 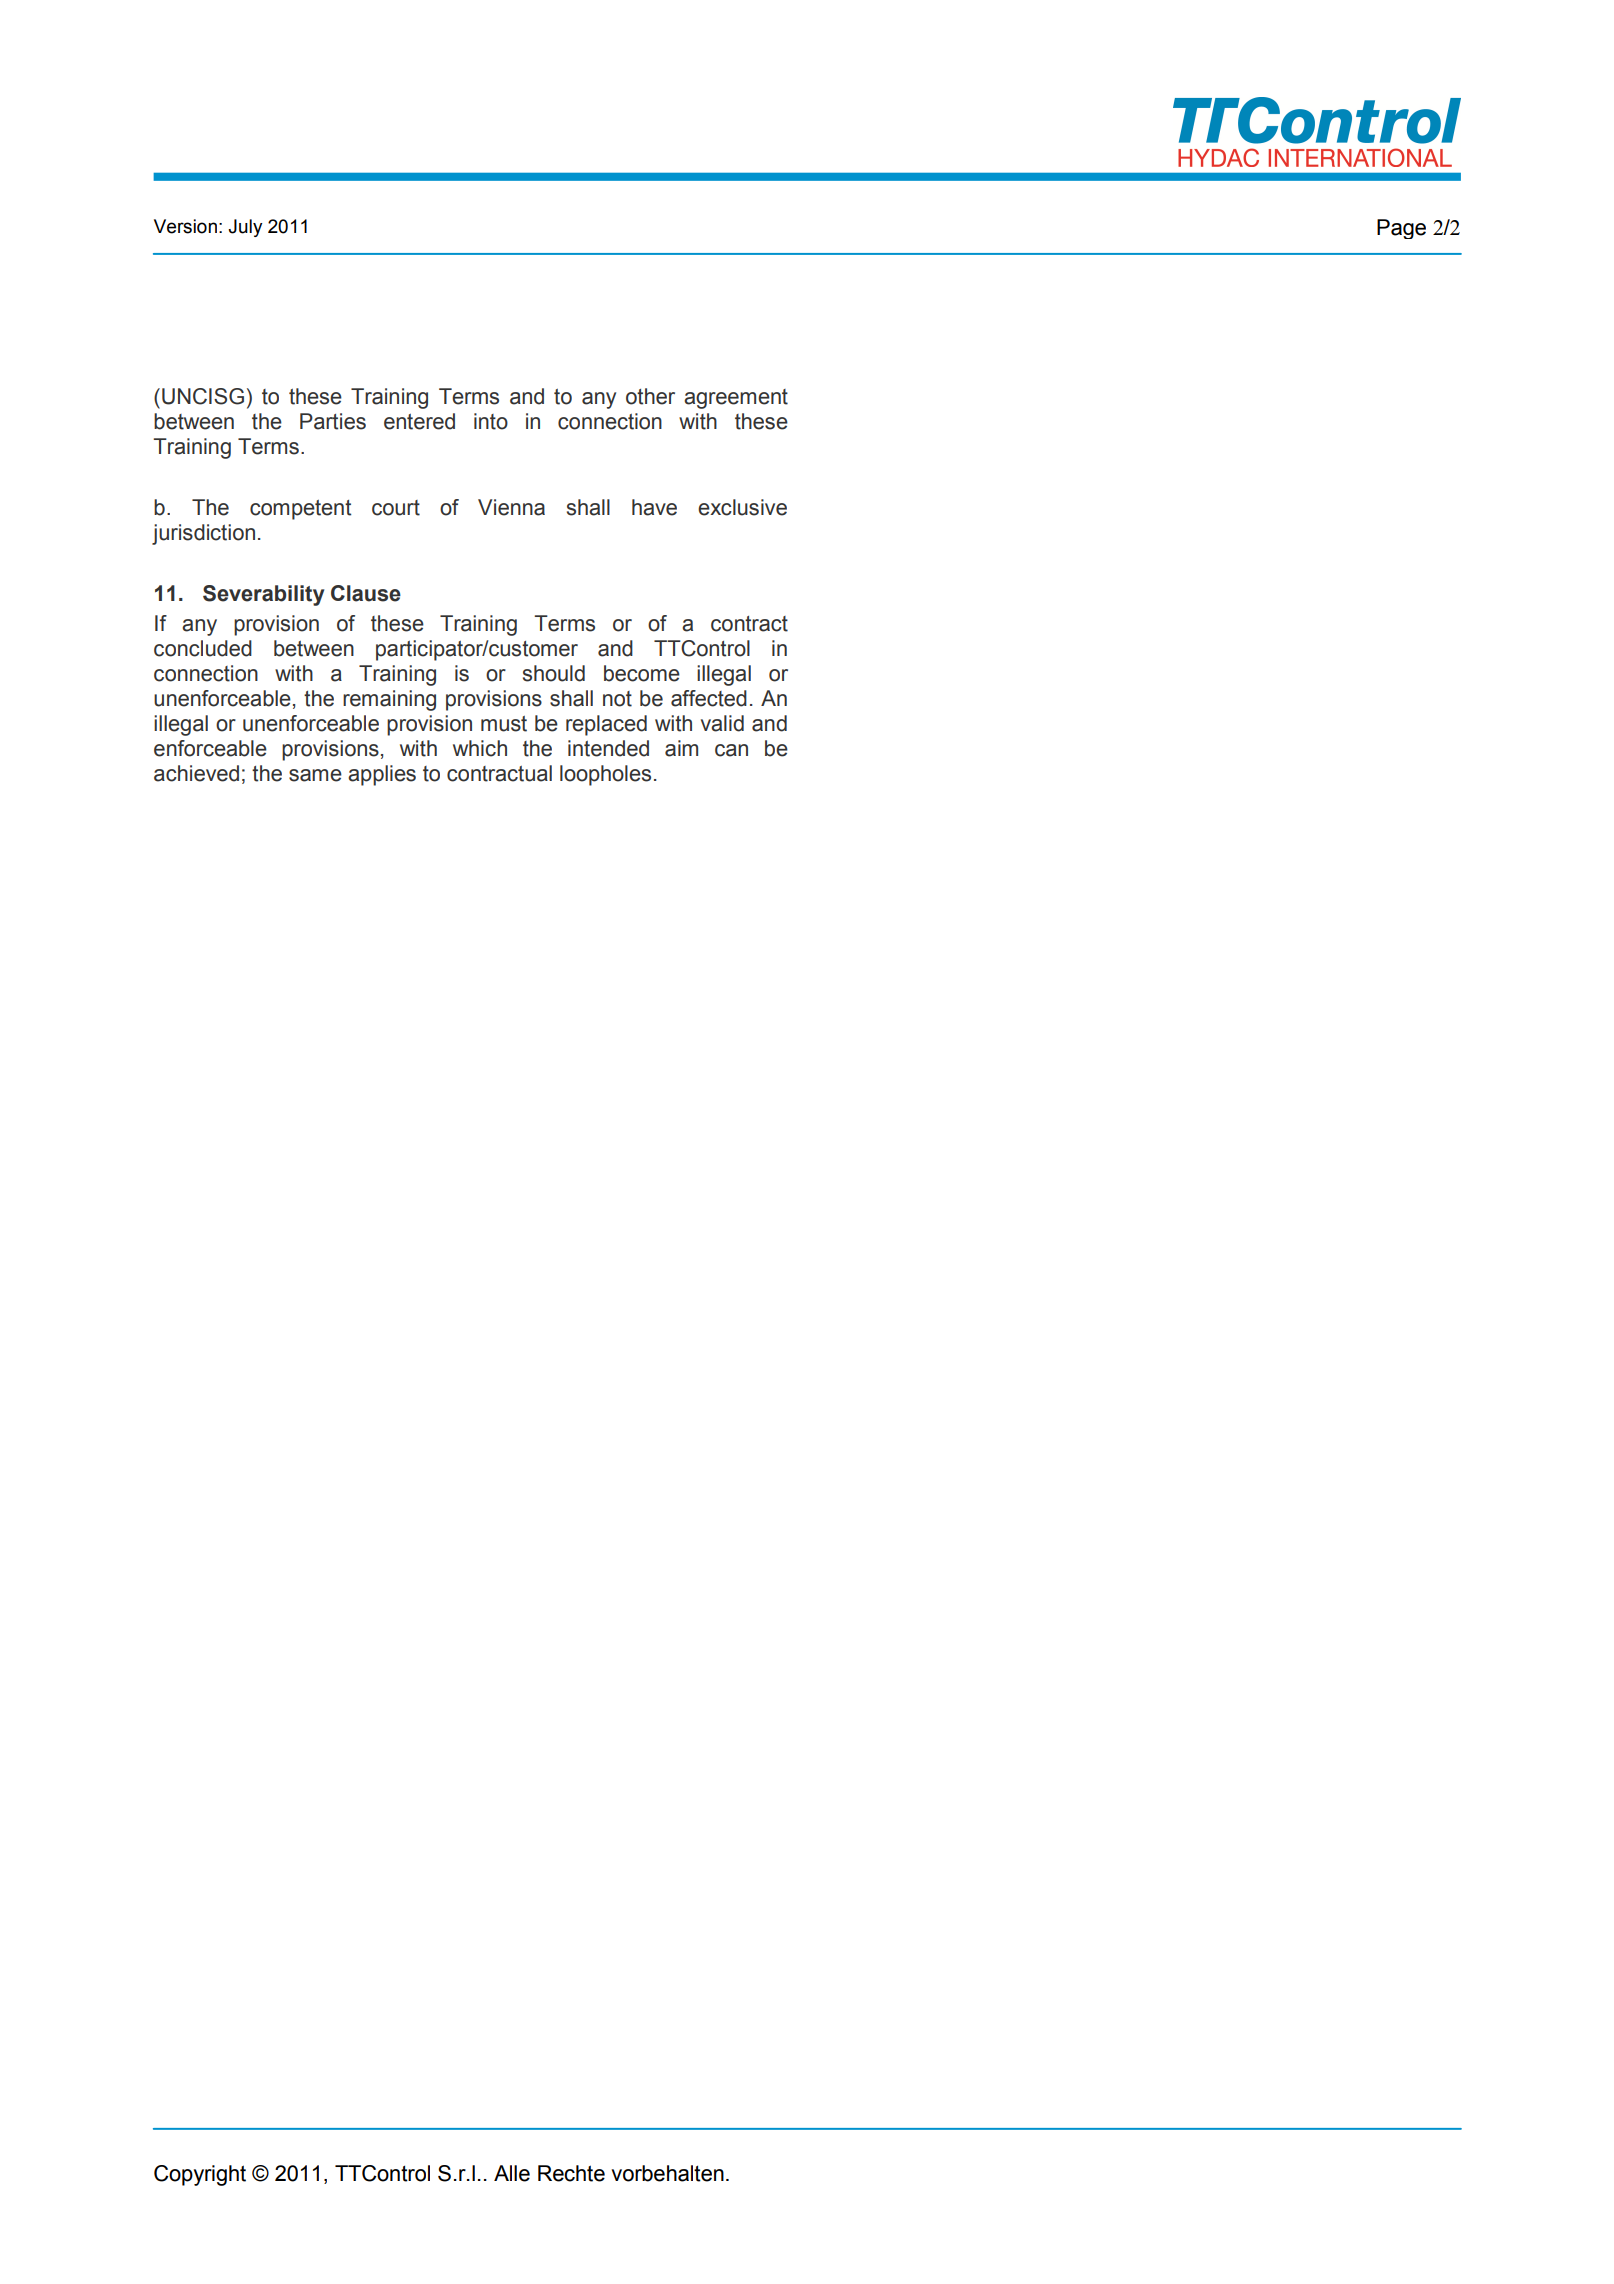 What do you see at coordinates (382, 775) in the page?
I see `applies` at bounding box center [382, 775].
